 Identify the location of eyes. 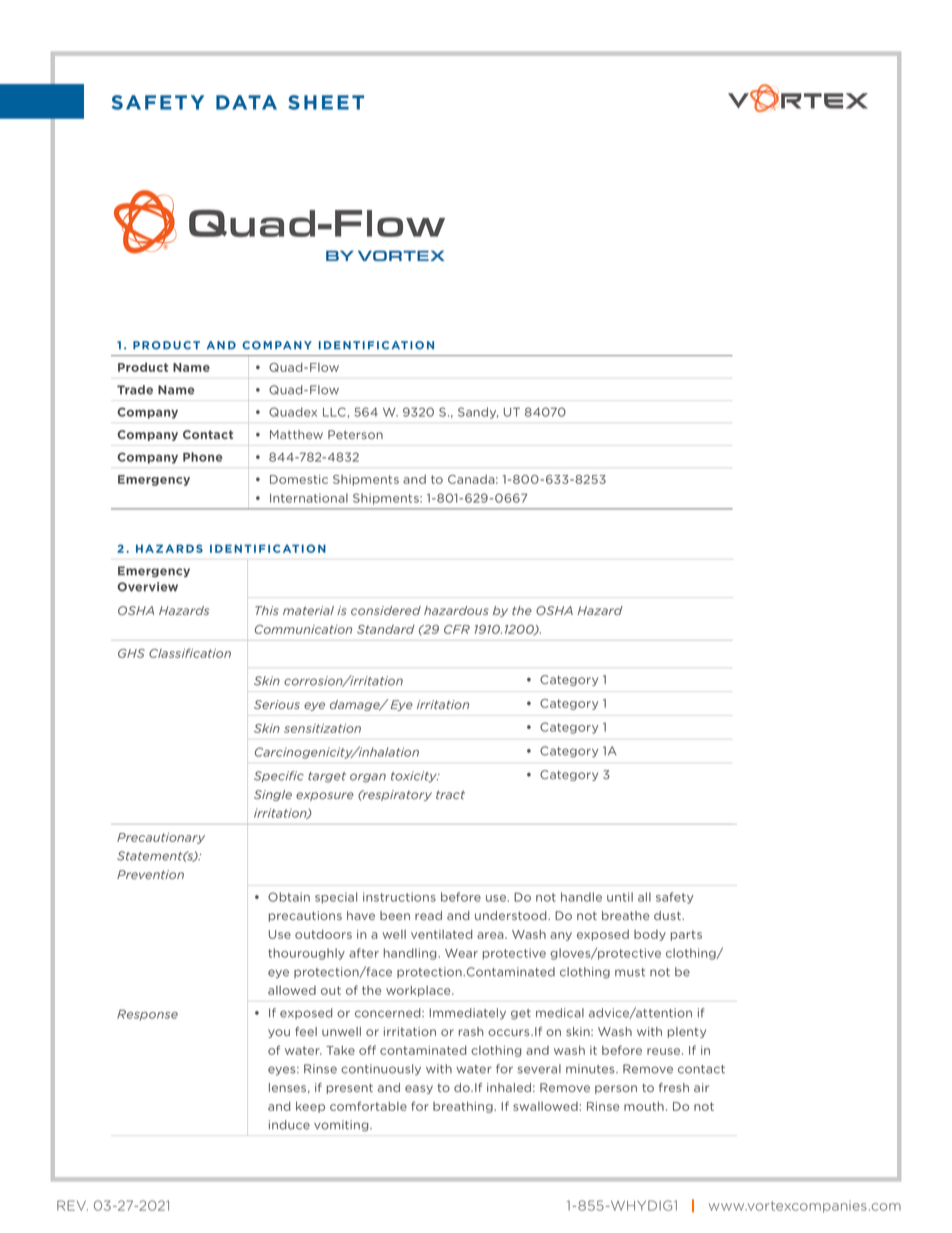
(283, 1071).
